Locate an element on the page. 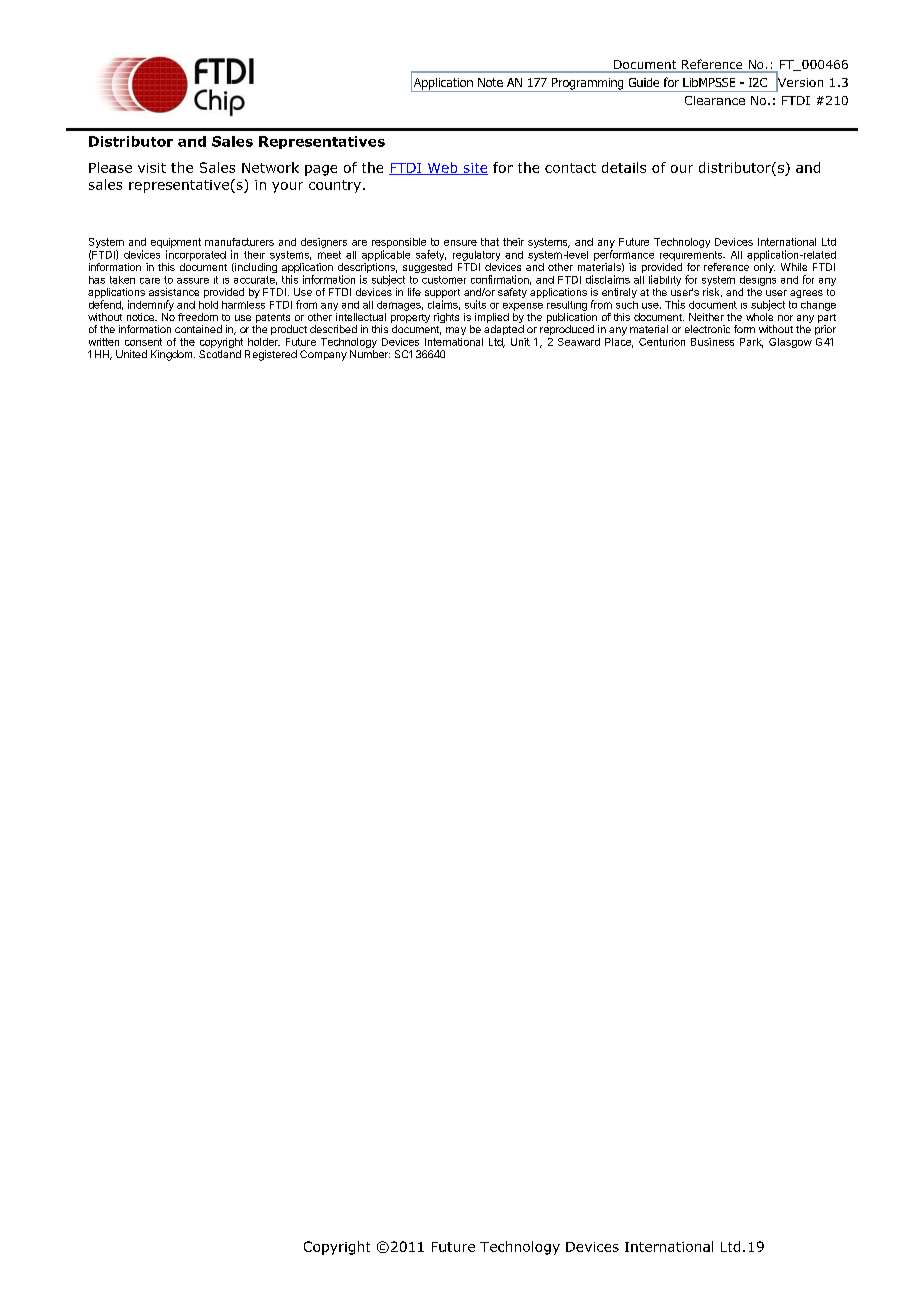  requirements is located at coordinates (692, 256).
